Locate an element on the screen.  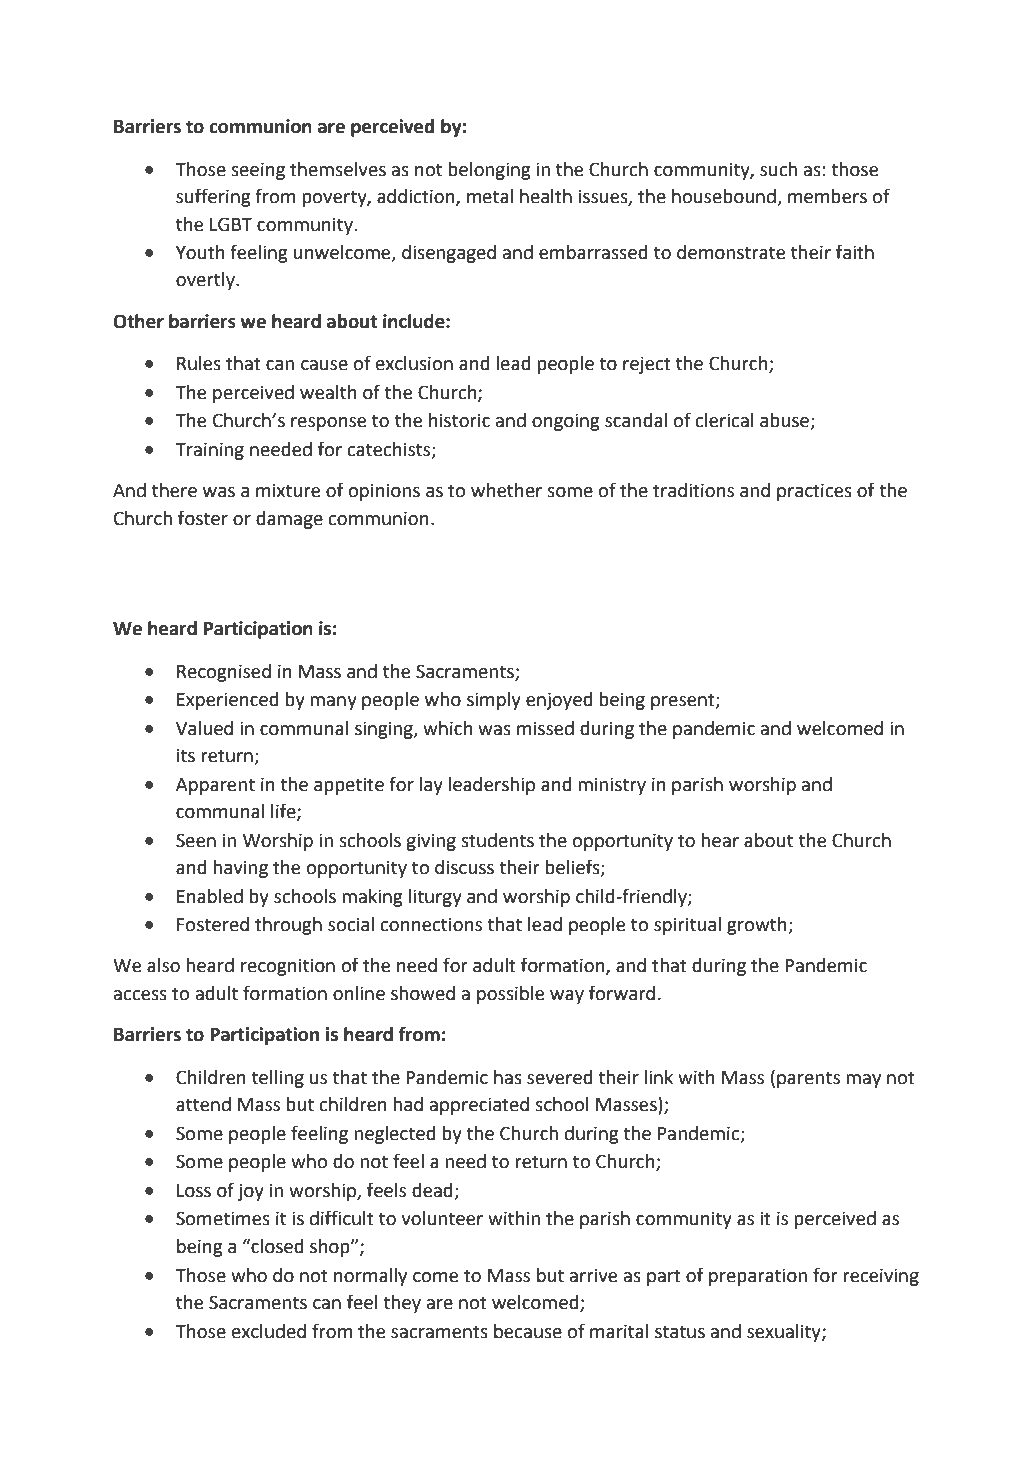
excluded is located at coordinates (269, 1331).
